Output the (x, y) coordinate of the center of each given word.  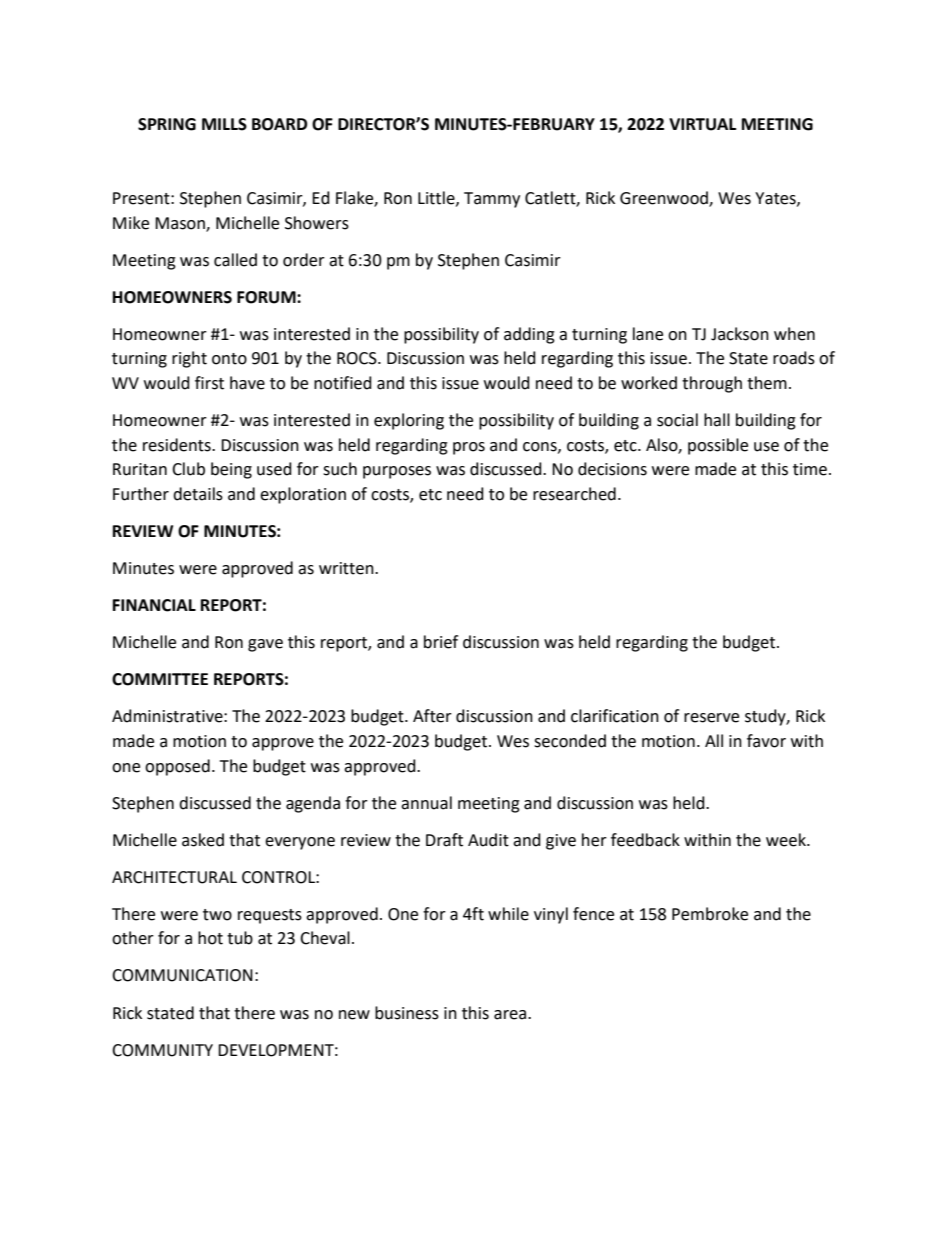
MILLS (224, 124)
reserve (711, 718)
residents (178, 445)
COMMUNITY (162, 1050)
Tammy (492, 200)
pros (469, 448)
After (432, 716)
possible (718, 446)
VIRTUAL (702, 124)
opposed (177, 767)
